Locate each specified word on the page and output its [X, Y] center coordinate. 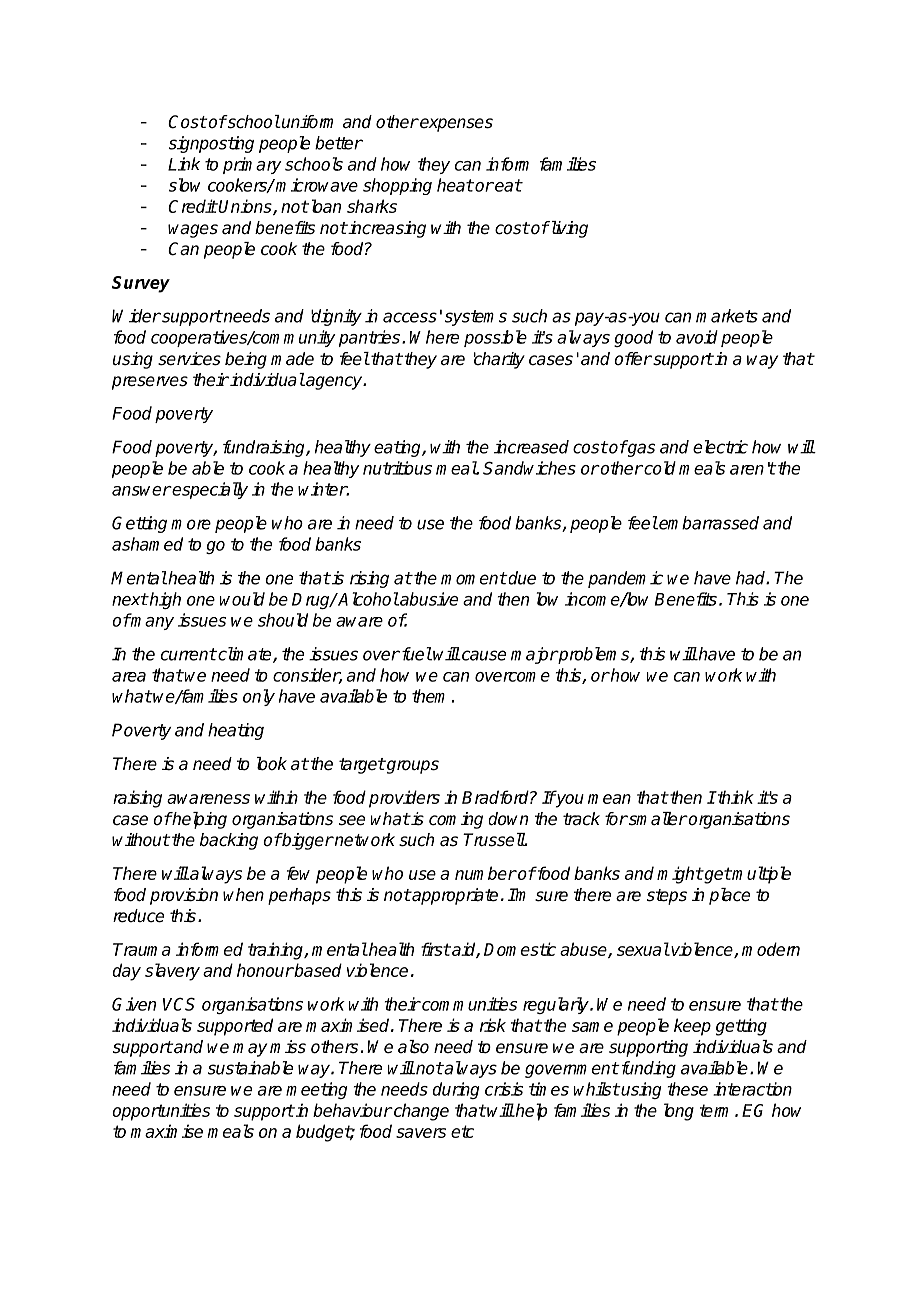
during [456, 1090]
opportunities [161, 1112]
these [687, 1089]
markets [727, 316]
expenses [455, 125]
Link [184, 164]
